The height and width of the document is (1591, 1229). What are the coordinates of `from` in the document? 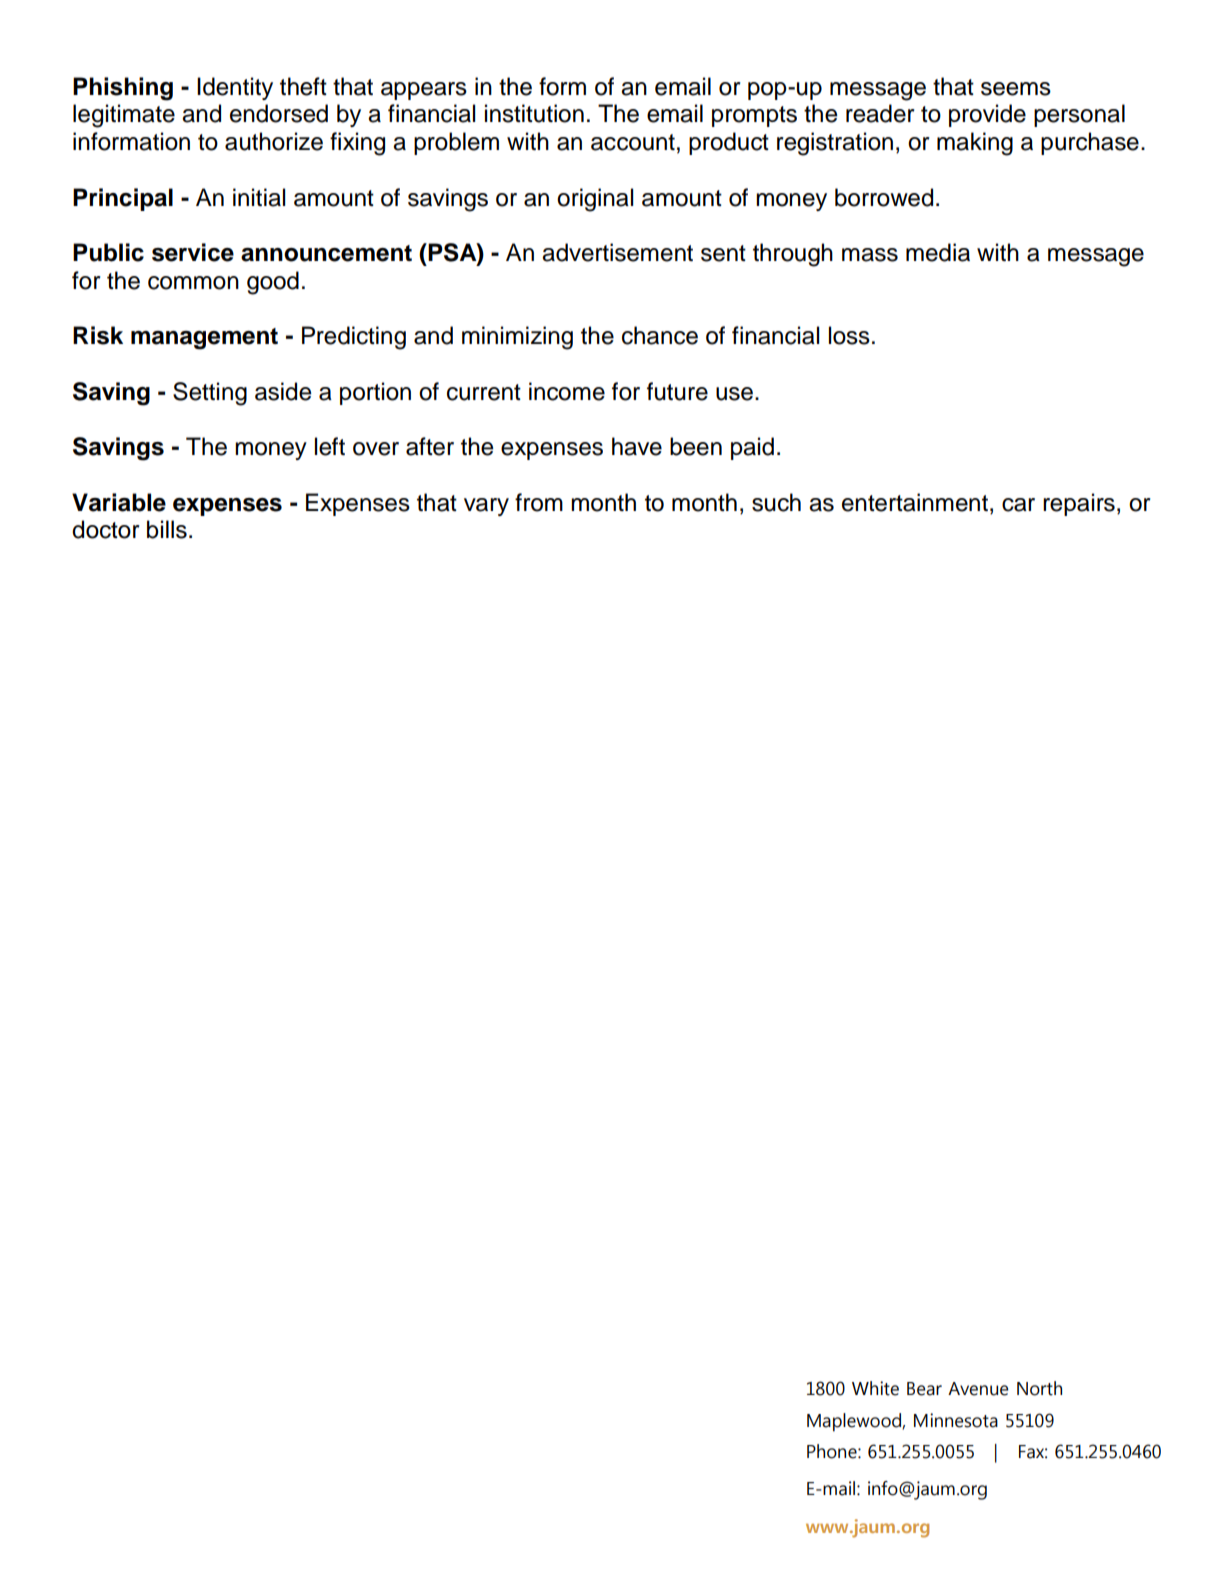 It's located at (539, 502).
